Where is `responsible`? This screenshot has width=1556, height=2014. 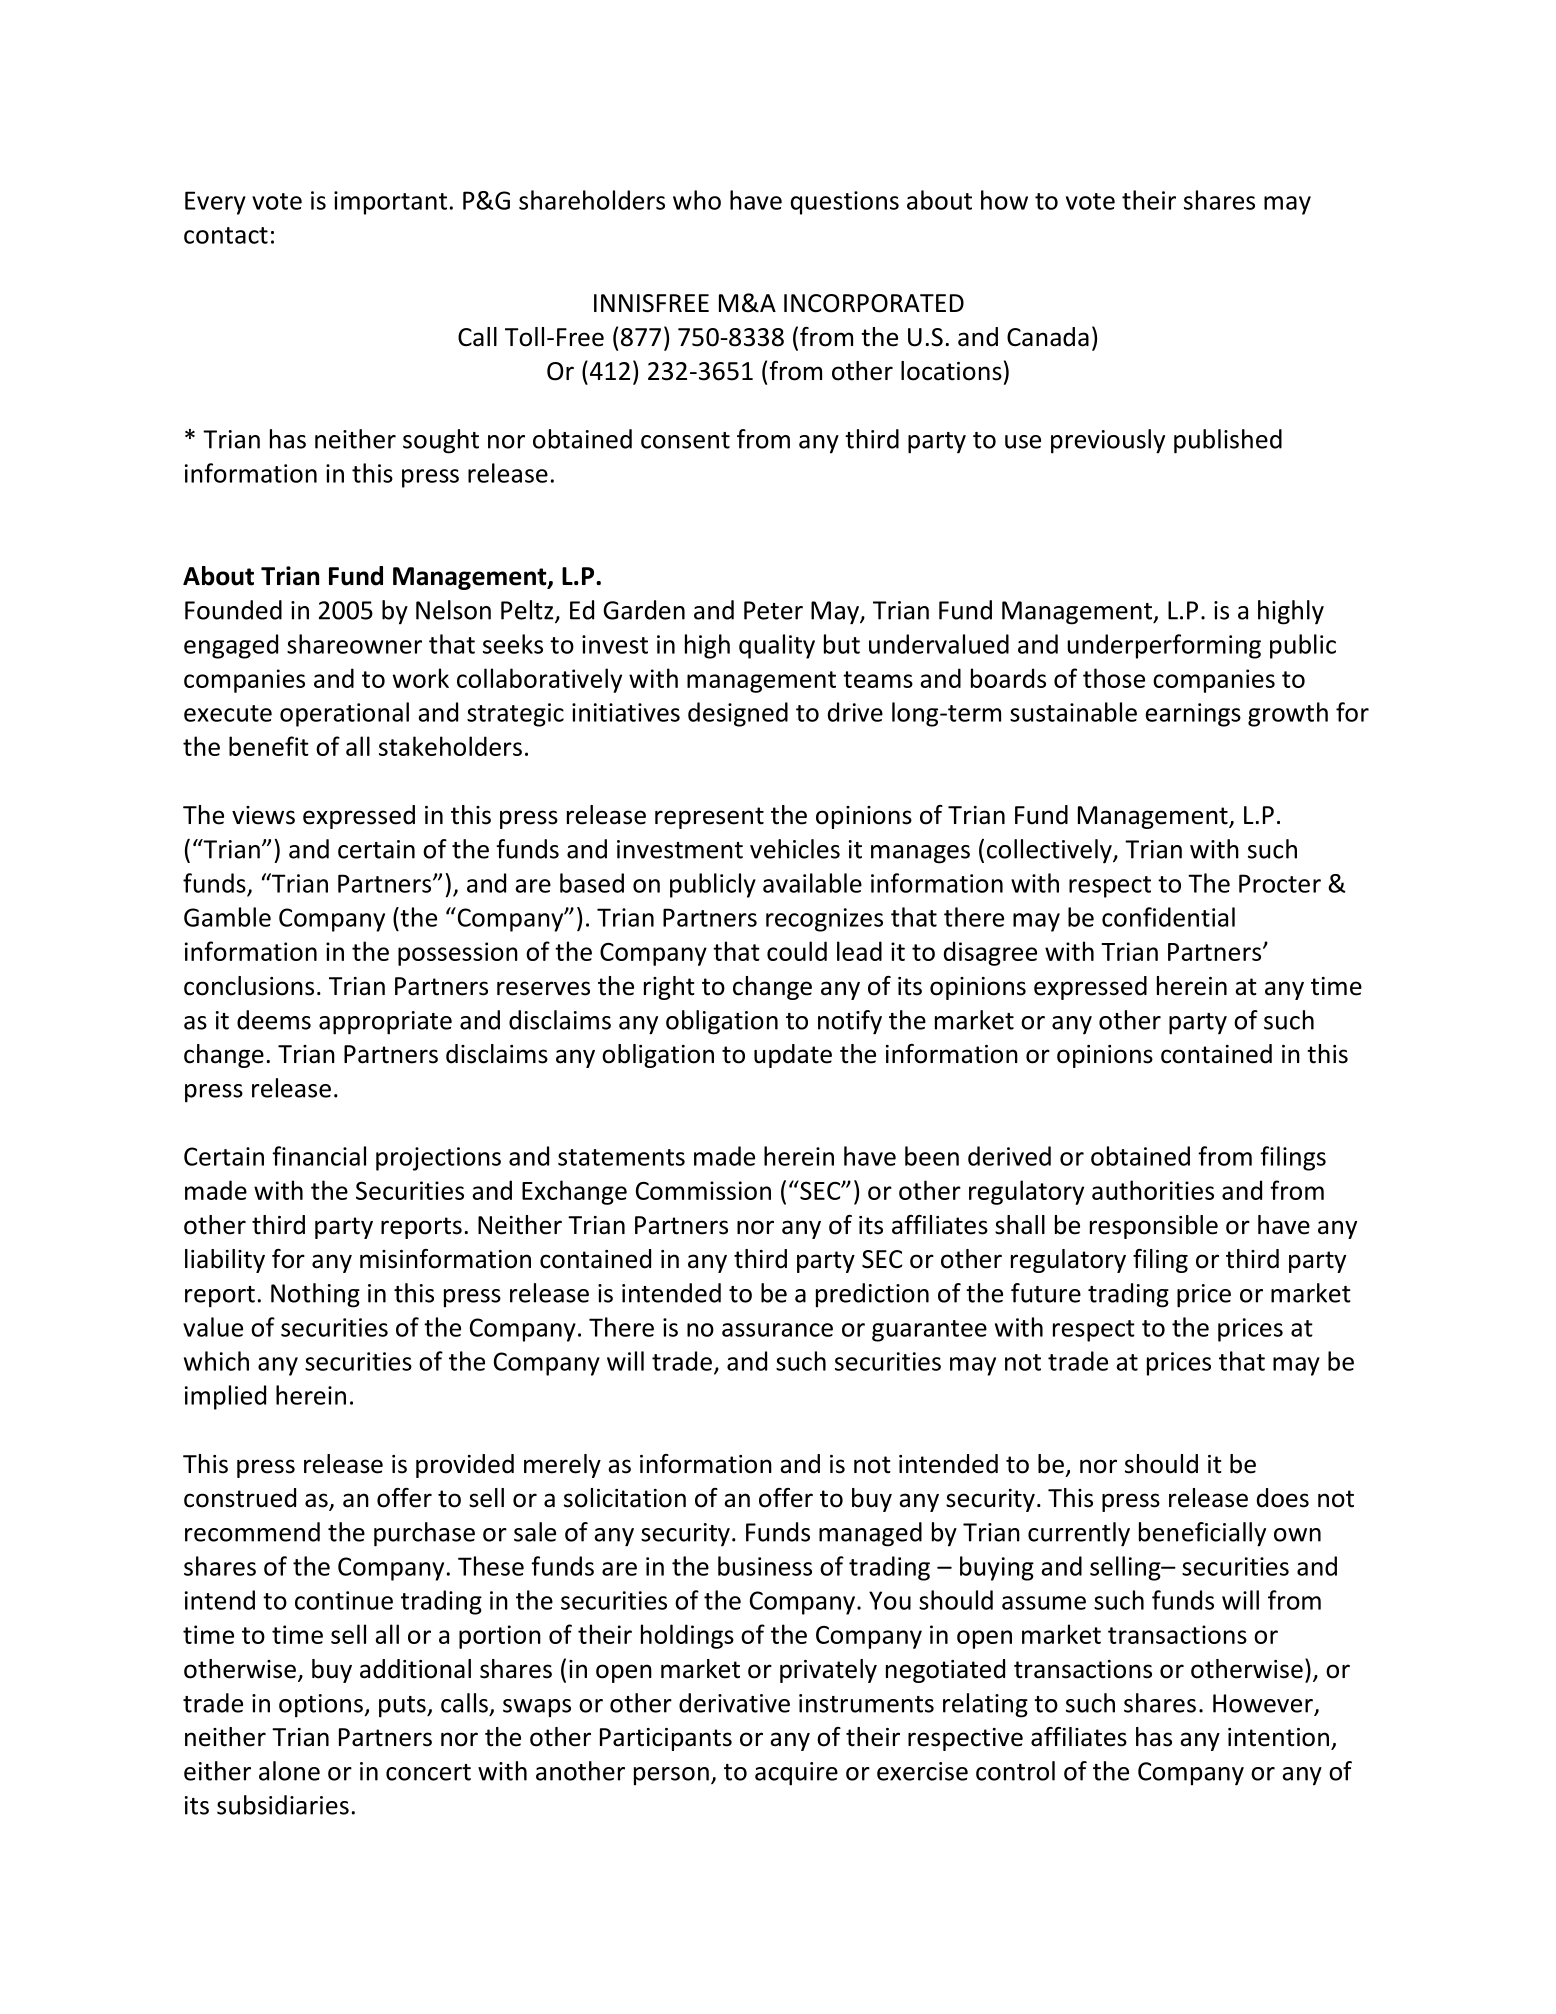
responsible is located at coordinates (1154, 1227).
